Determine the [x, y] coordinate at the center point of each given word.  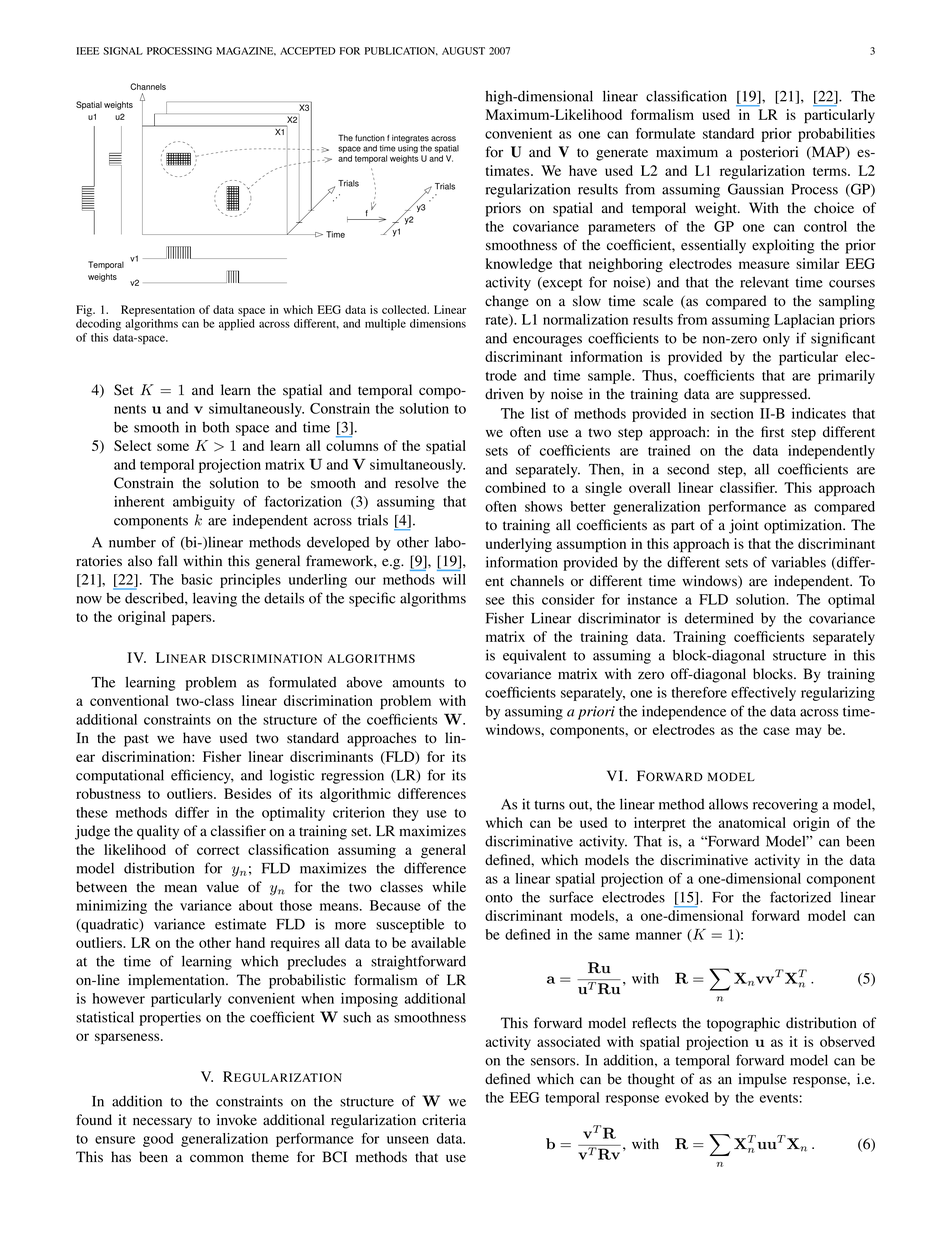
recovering [785, 805]
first [772, 432]
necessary [162, 1123]
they [406, 814]
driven [504, 394]
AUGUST [463, 51]
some [173, 447]
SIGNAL [123, 51]
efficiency [202, 776]
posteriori [769, 153]
